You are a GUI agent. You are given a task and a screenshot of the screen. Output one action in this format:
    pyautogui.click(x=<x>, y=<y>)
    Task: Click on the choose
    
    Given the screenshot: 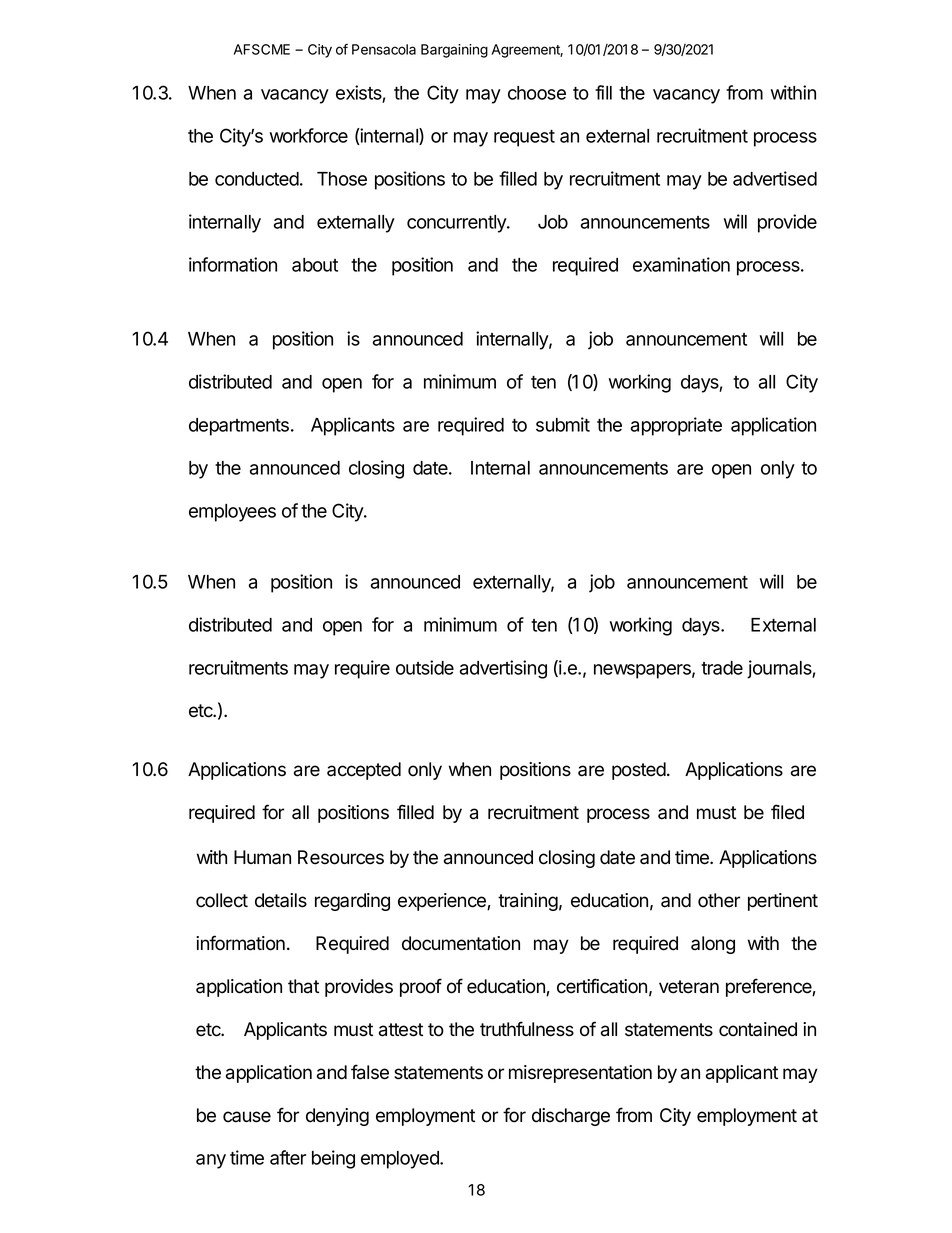 What is the action you would take?
    pyautogui.click(x=537, y=93)
